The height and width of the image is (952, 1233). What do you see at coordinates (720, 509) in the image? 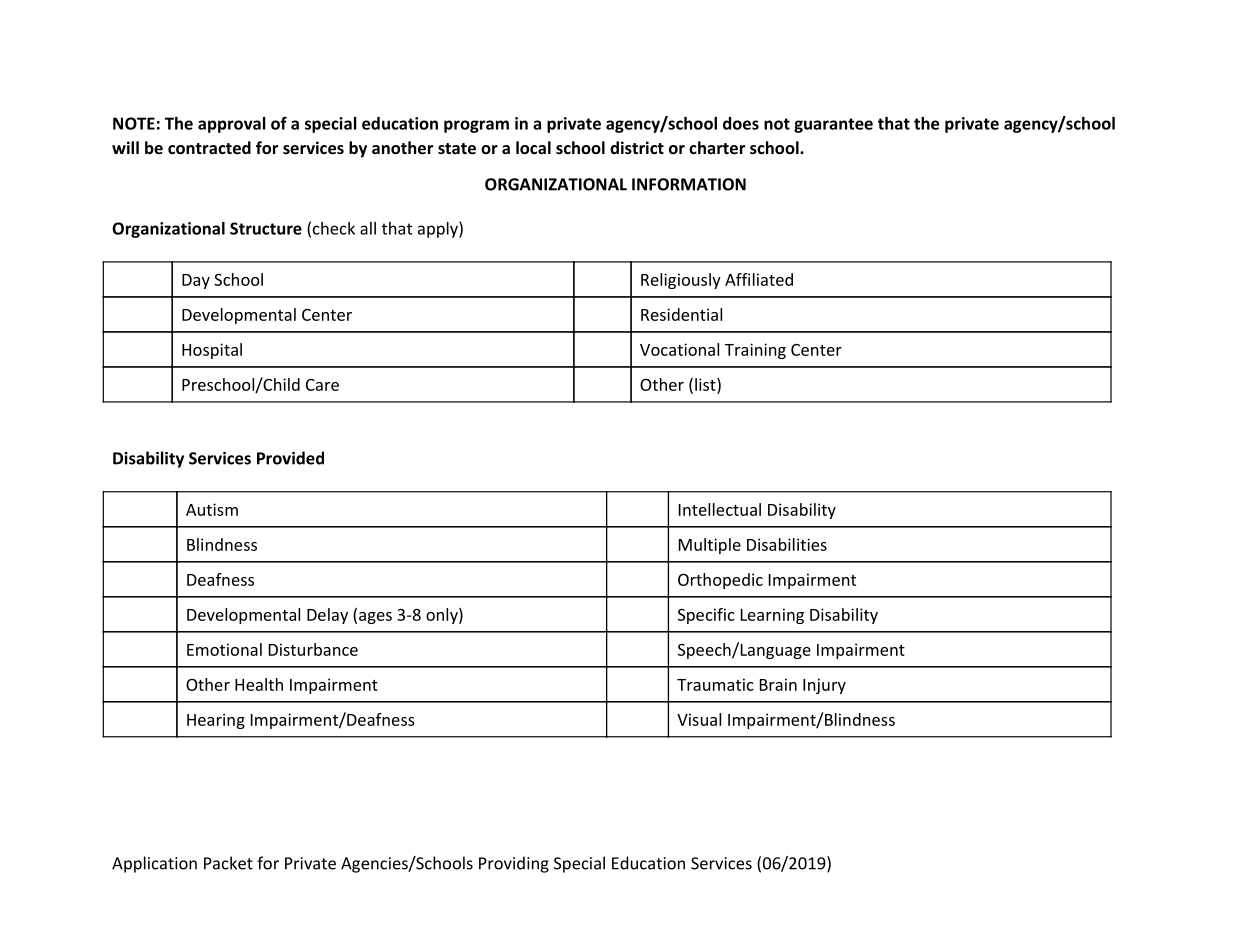
I see `Intellectual` at bounding box center [720, 509].
